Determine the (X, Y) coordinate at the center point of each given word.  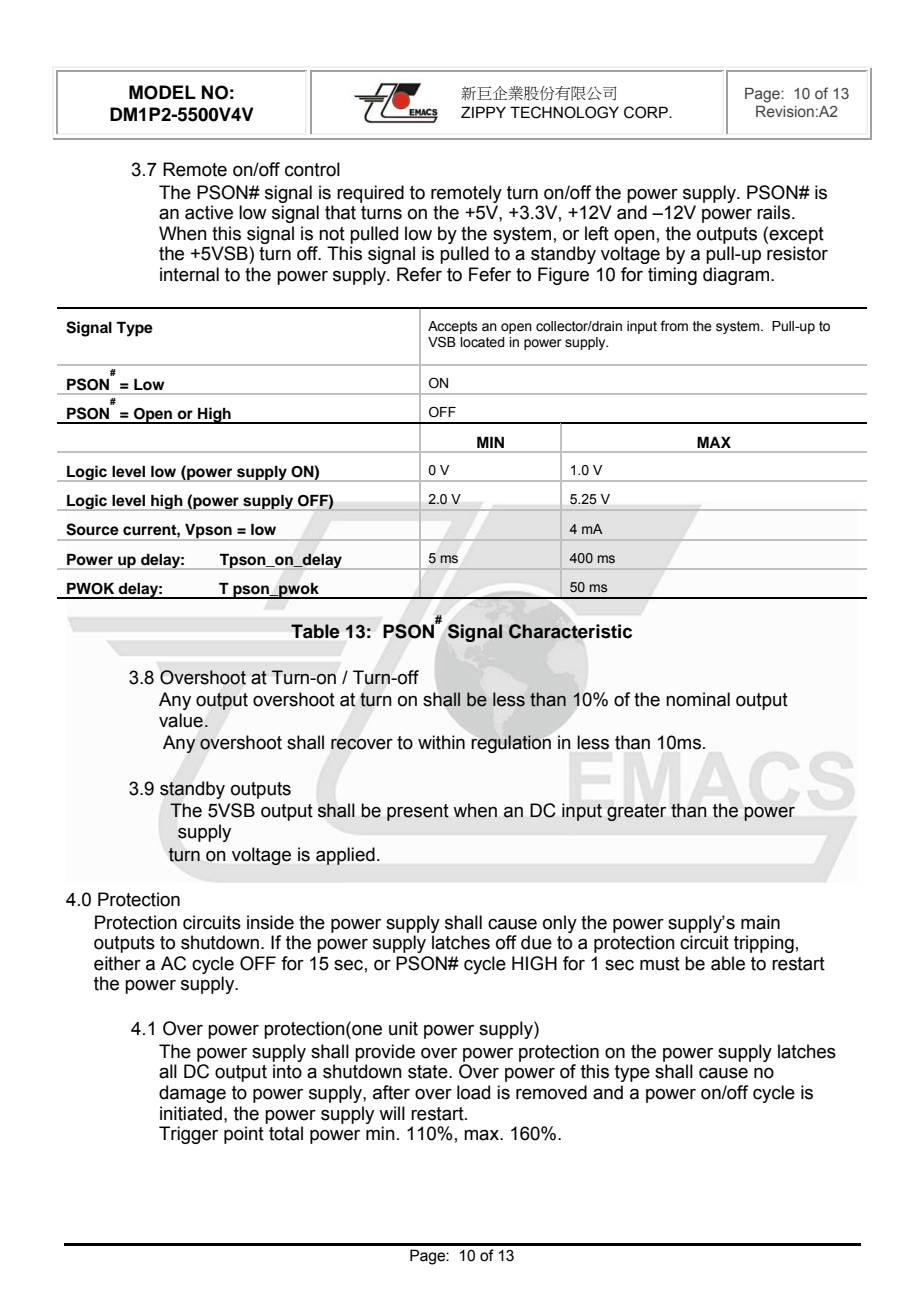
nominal (698, 699)
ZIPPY (483, 112)
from (674, 325)
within (441, 742)
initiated (191, 1113)
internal (189, 274)
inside (270, 922)
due (536, 942)
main (760, 922)
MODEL (162, 92)
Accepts (453, 329)
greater (636, 812)
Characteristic (570, 631)
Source (92, 529)
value (181, 720)
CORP (647, 112)
